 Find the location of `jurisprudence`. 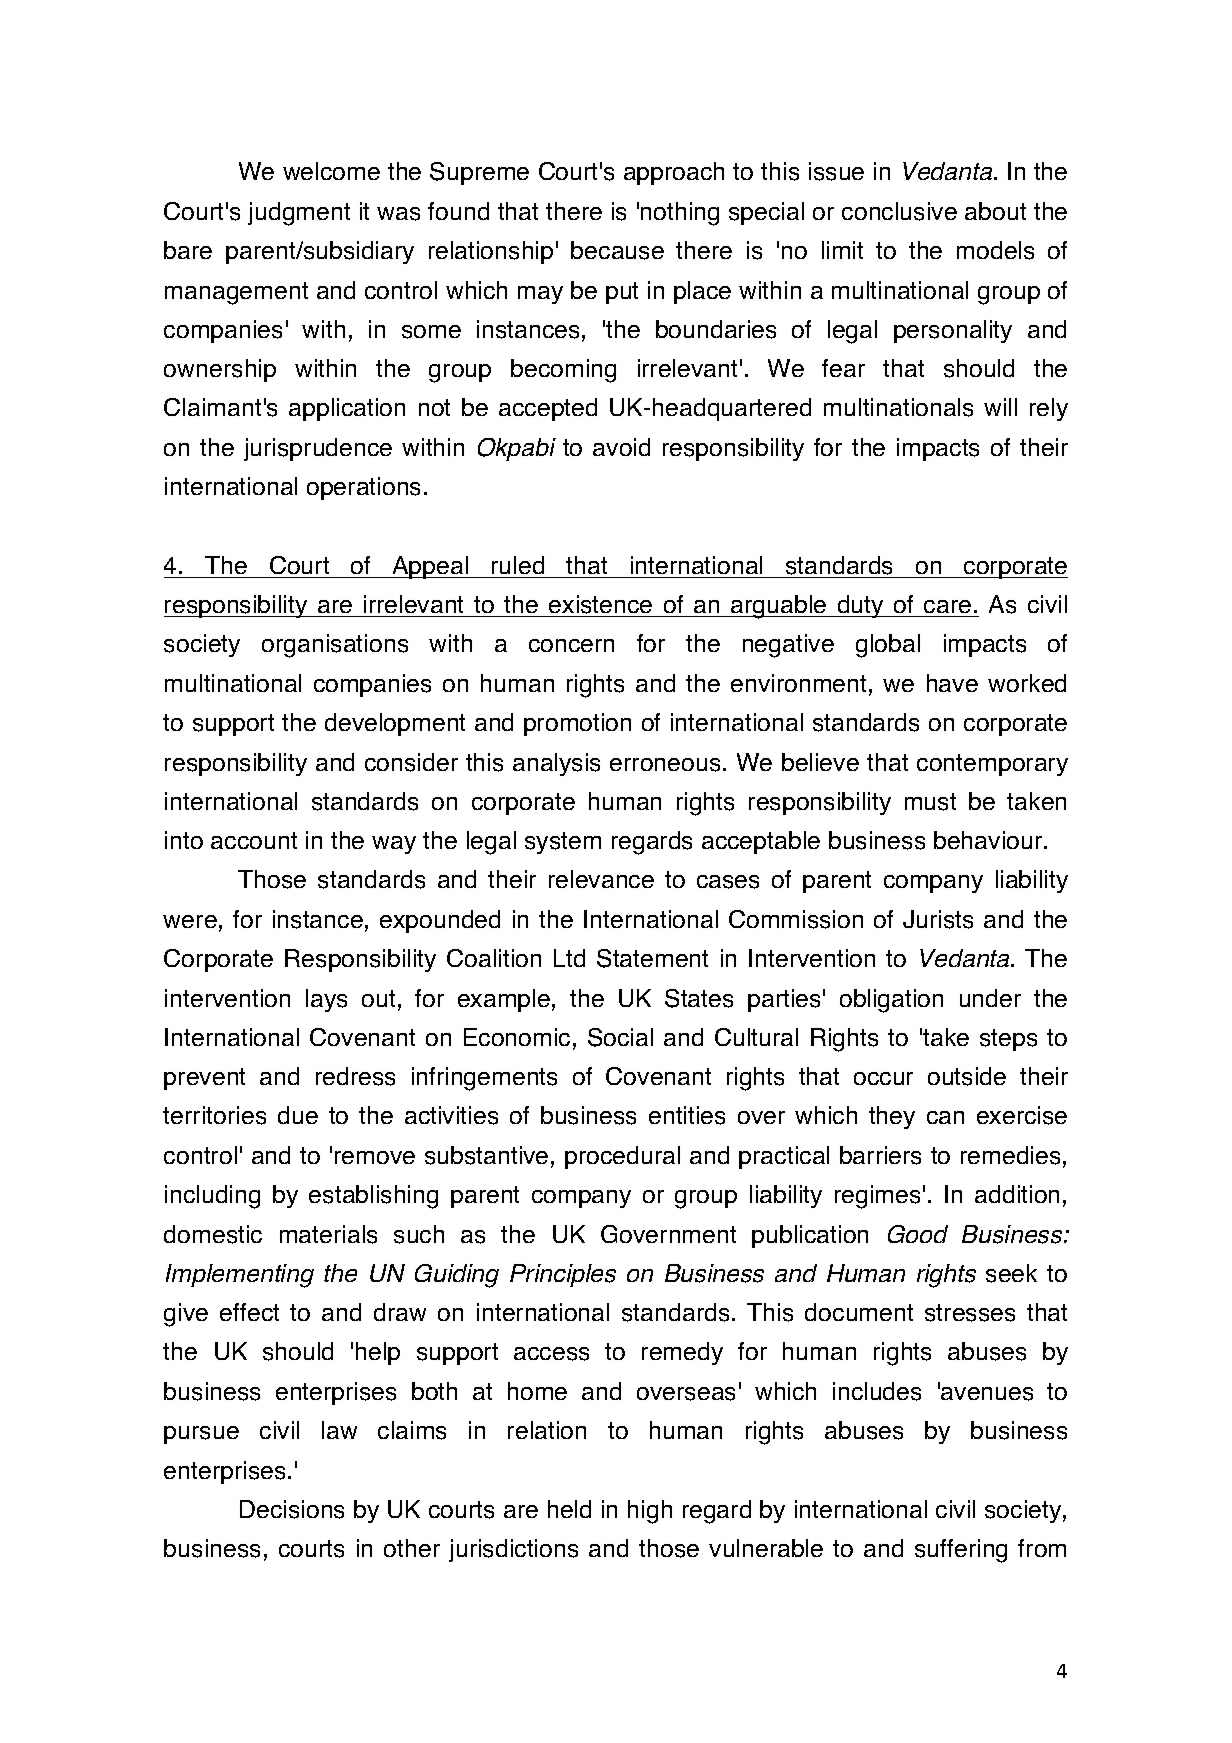

jurisprudence is located at coordinates (318, 449).
